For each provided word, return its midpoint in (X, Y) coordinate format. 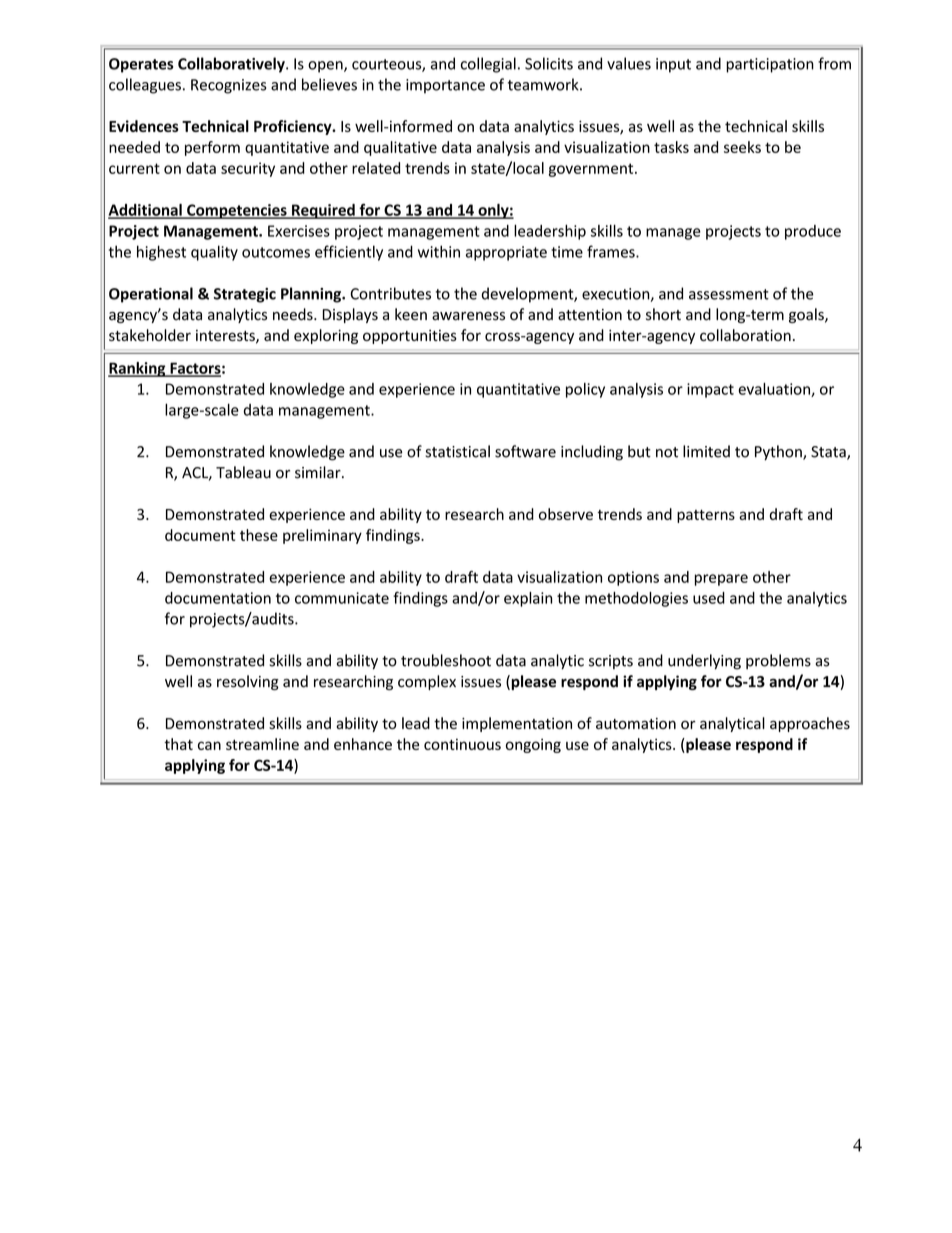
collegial (488, 65)
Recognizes (228, 86)
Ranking (138, 369)
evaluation (775, 390)
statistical (457, 451)
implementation (517, 724)
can (209, 745)
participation (770, 65)
